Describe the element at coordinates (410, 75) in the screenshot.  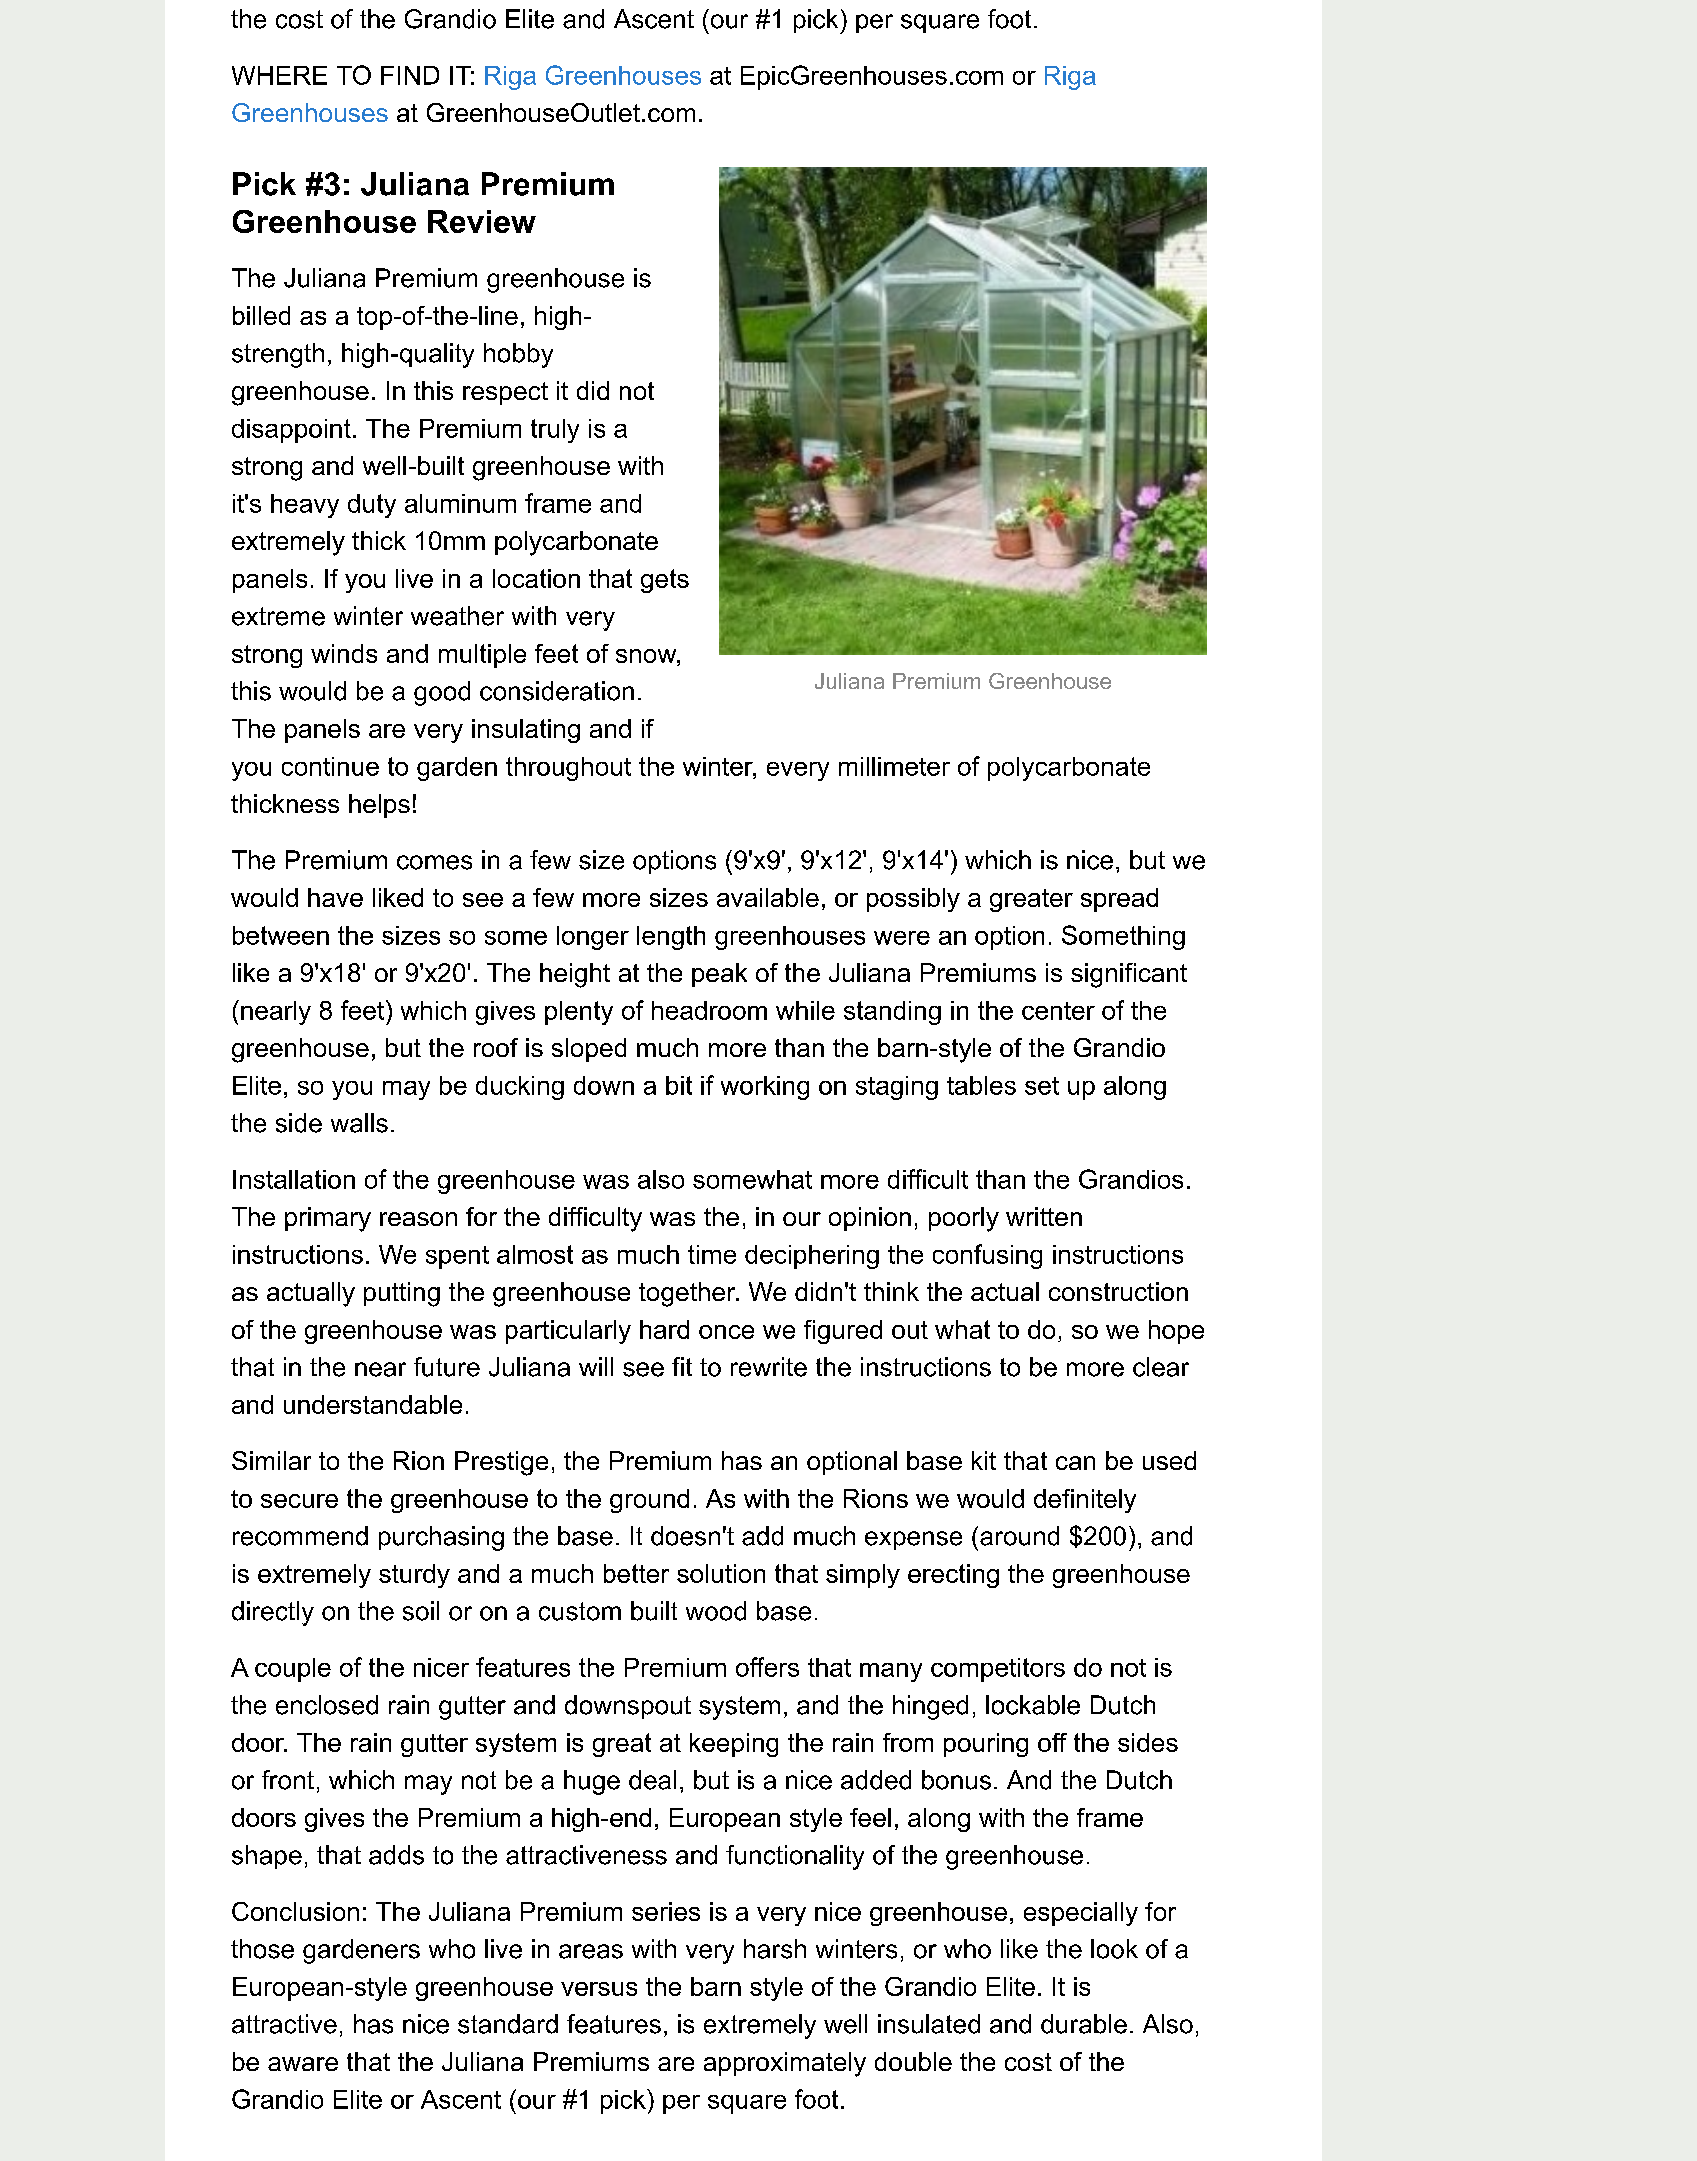
I see `FIND` at that location.
